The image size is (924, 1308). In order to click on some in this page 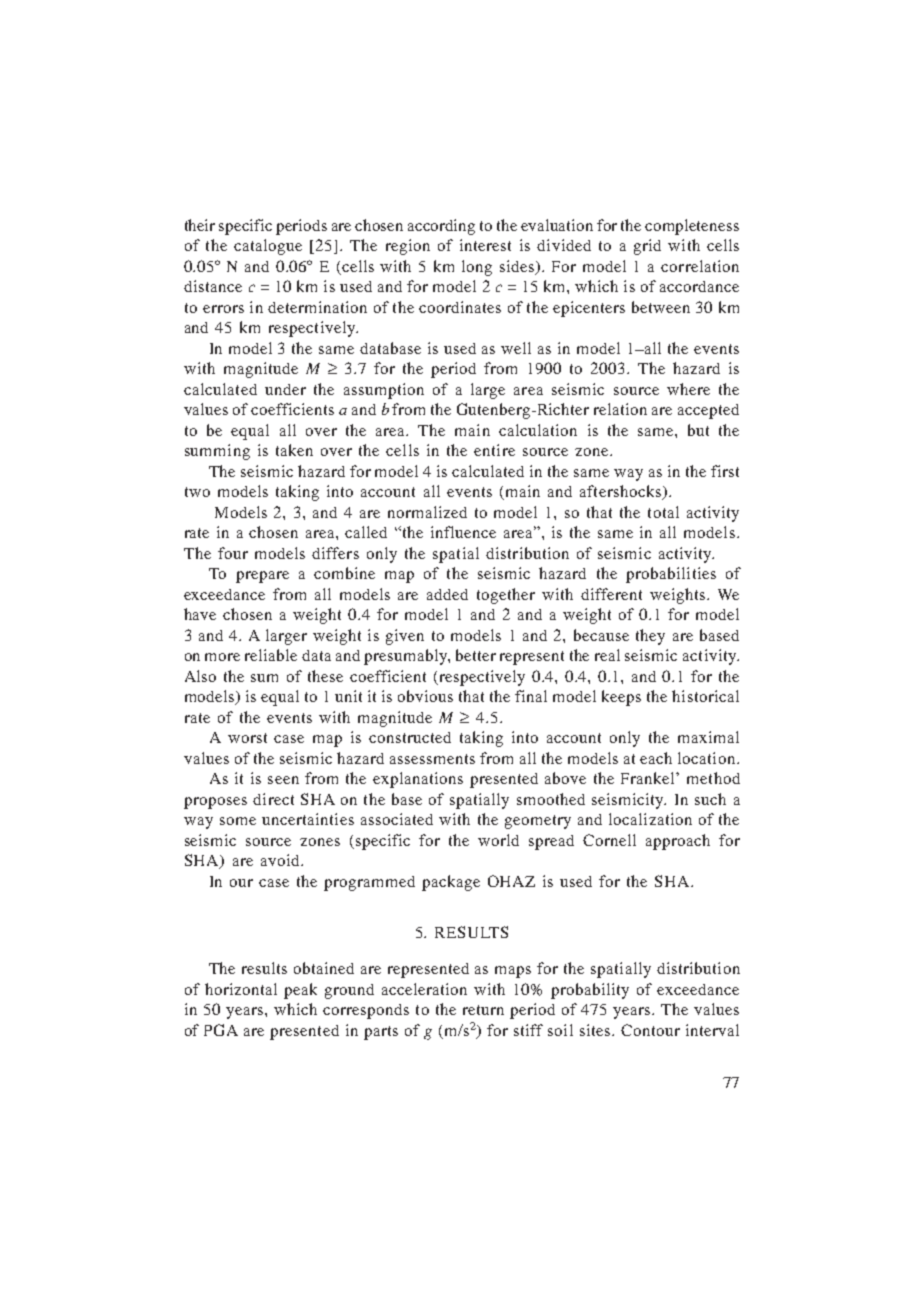, I will do `click(238, 821)`.
